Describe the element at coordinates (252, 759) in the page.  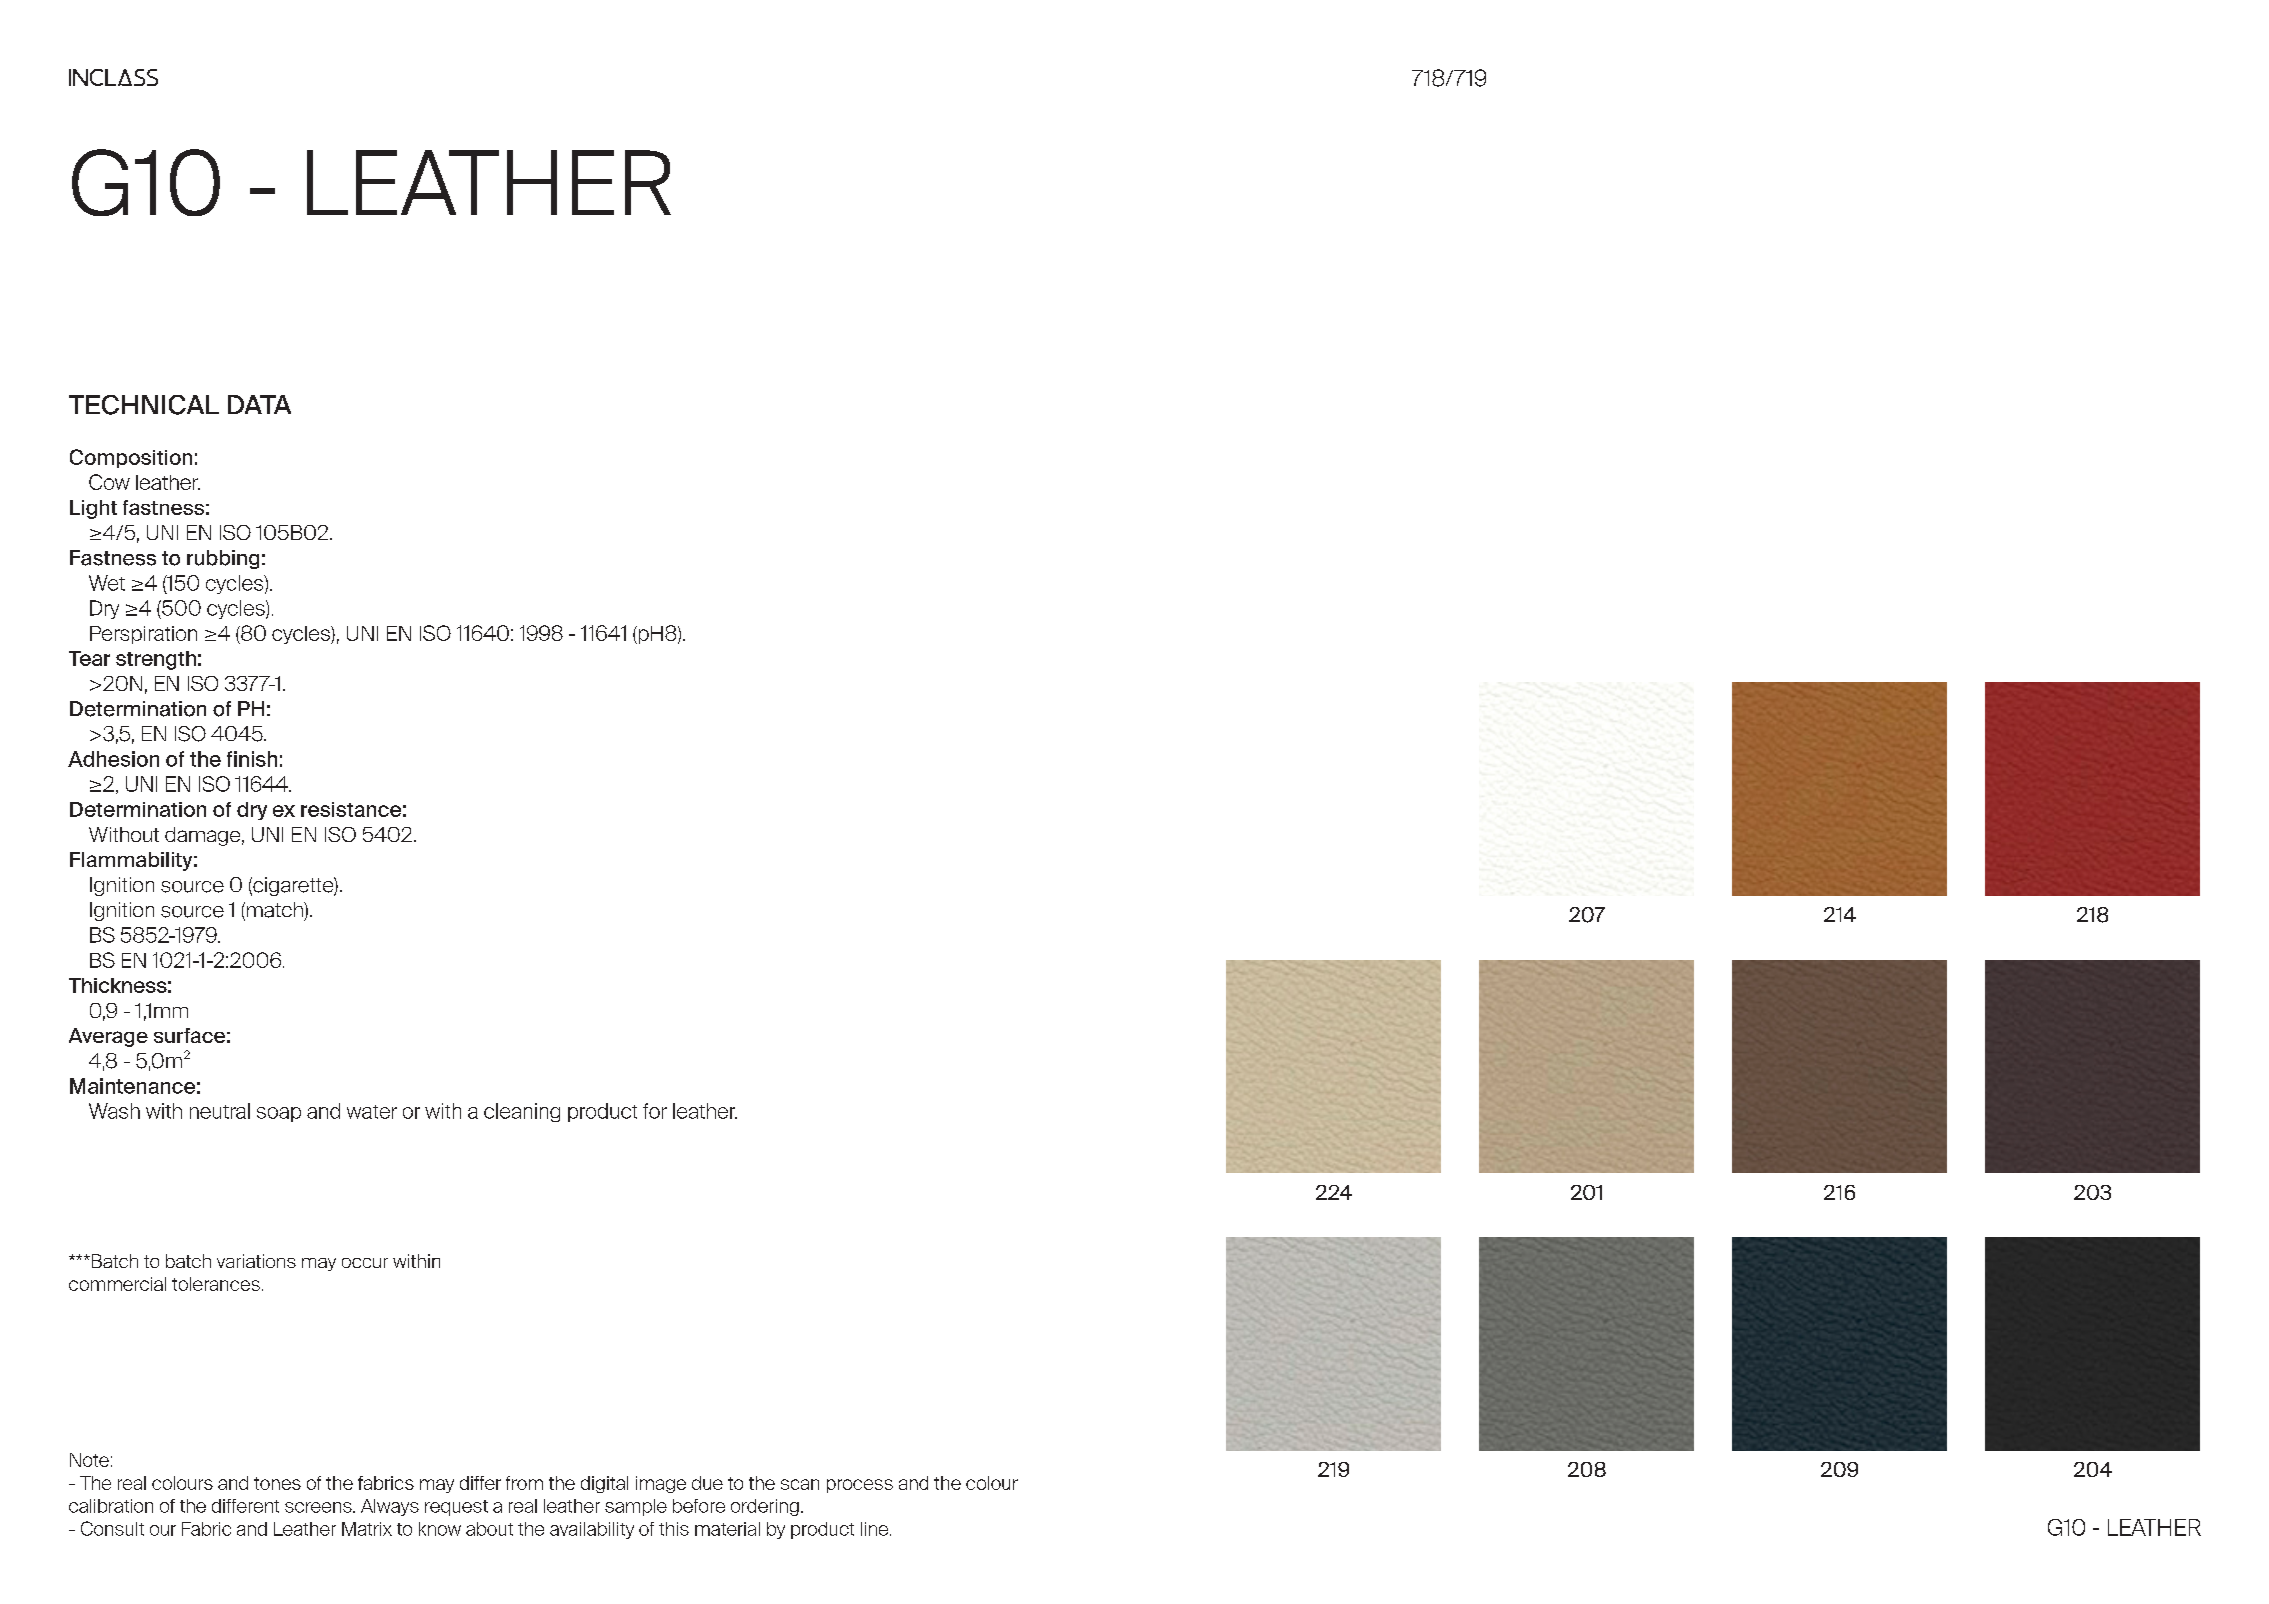
I see `finish` at that location.
